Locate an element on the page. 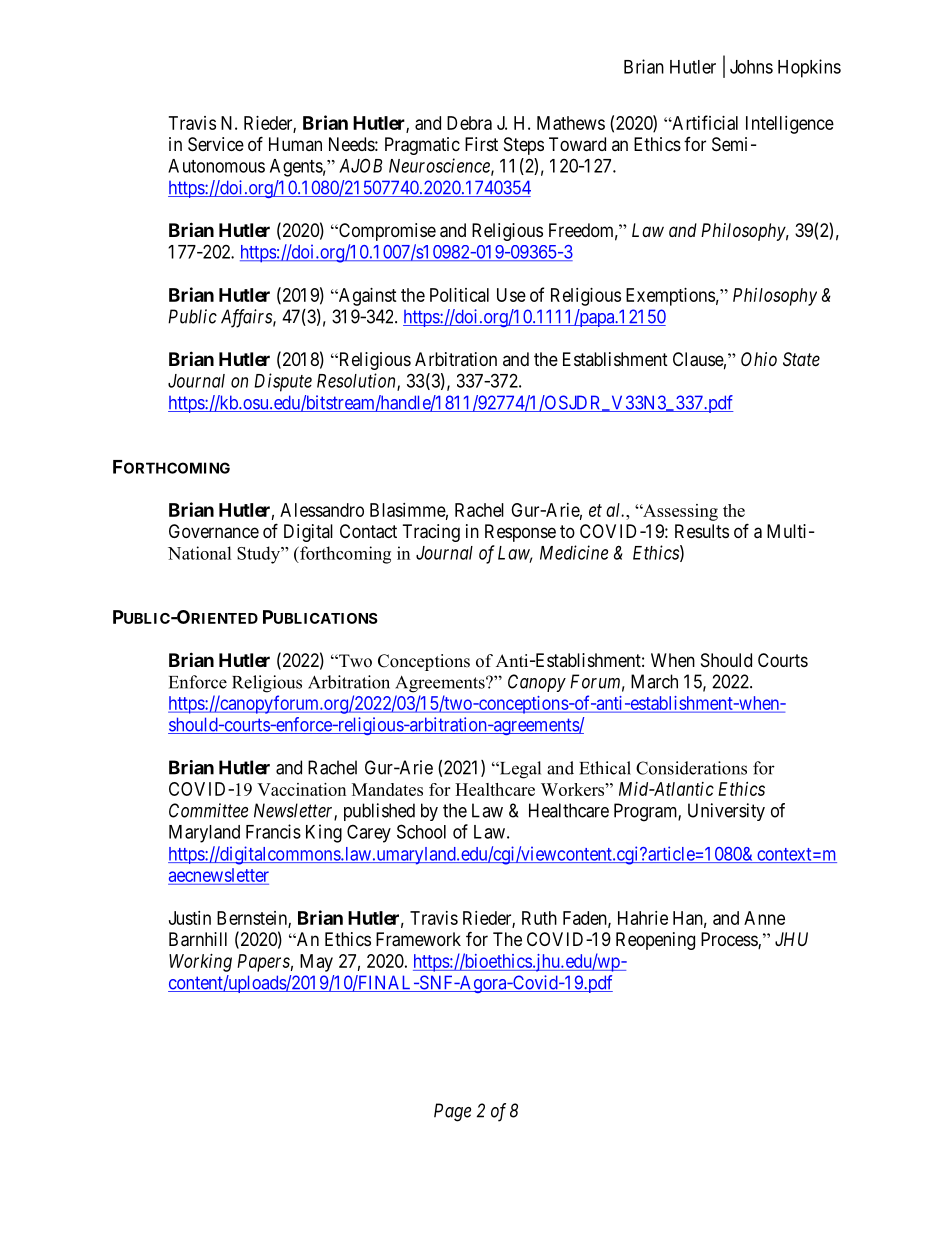 Image resolution: width=952 pixels, height=1233 pixels. Johns is located at coordinates (751, 67).
